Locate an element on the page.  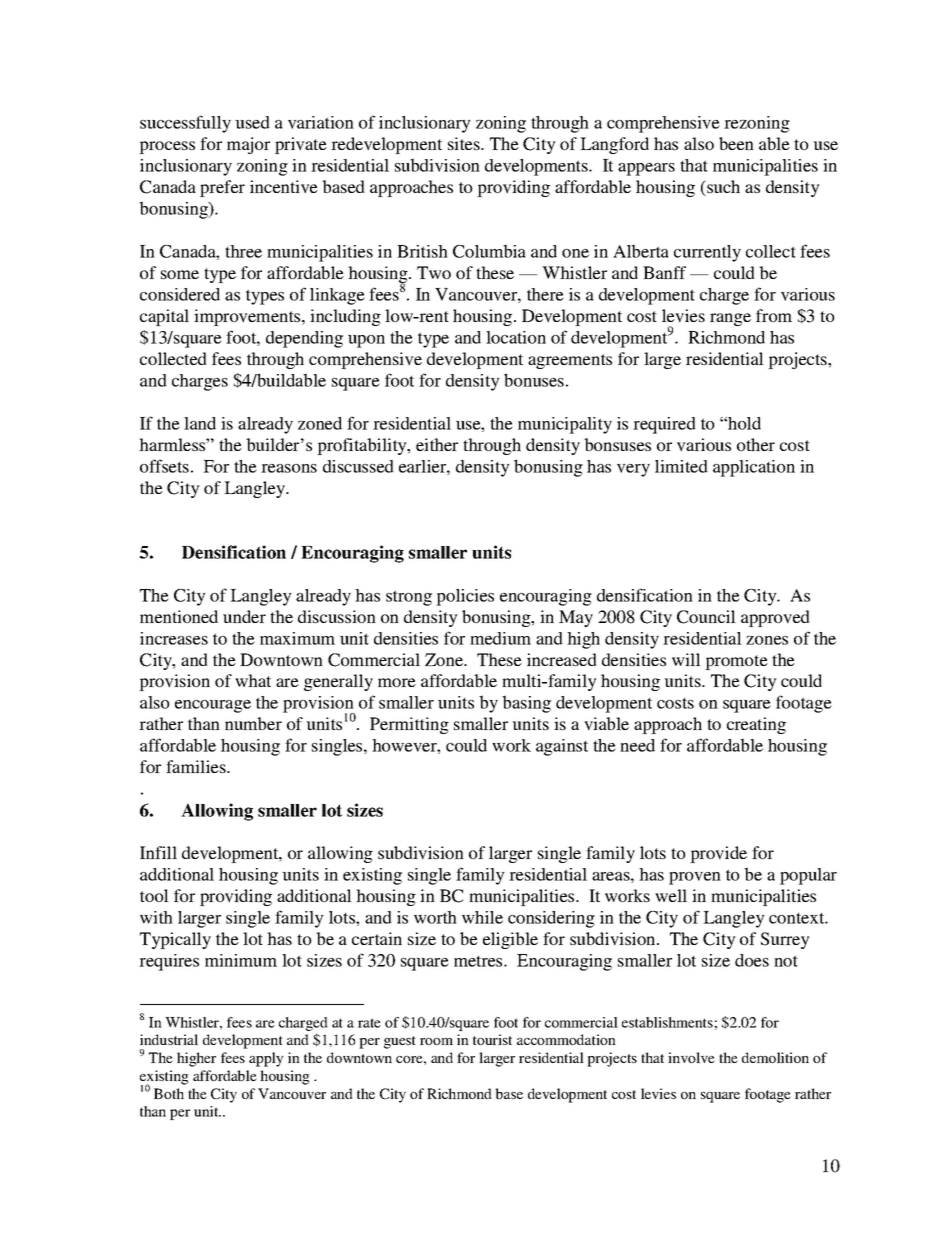
sites is located at coordinates (465, 143).
